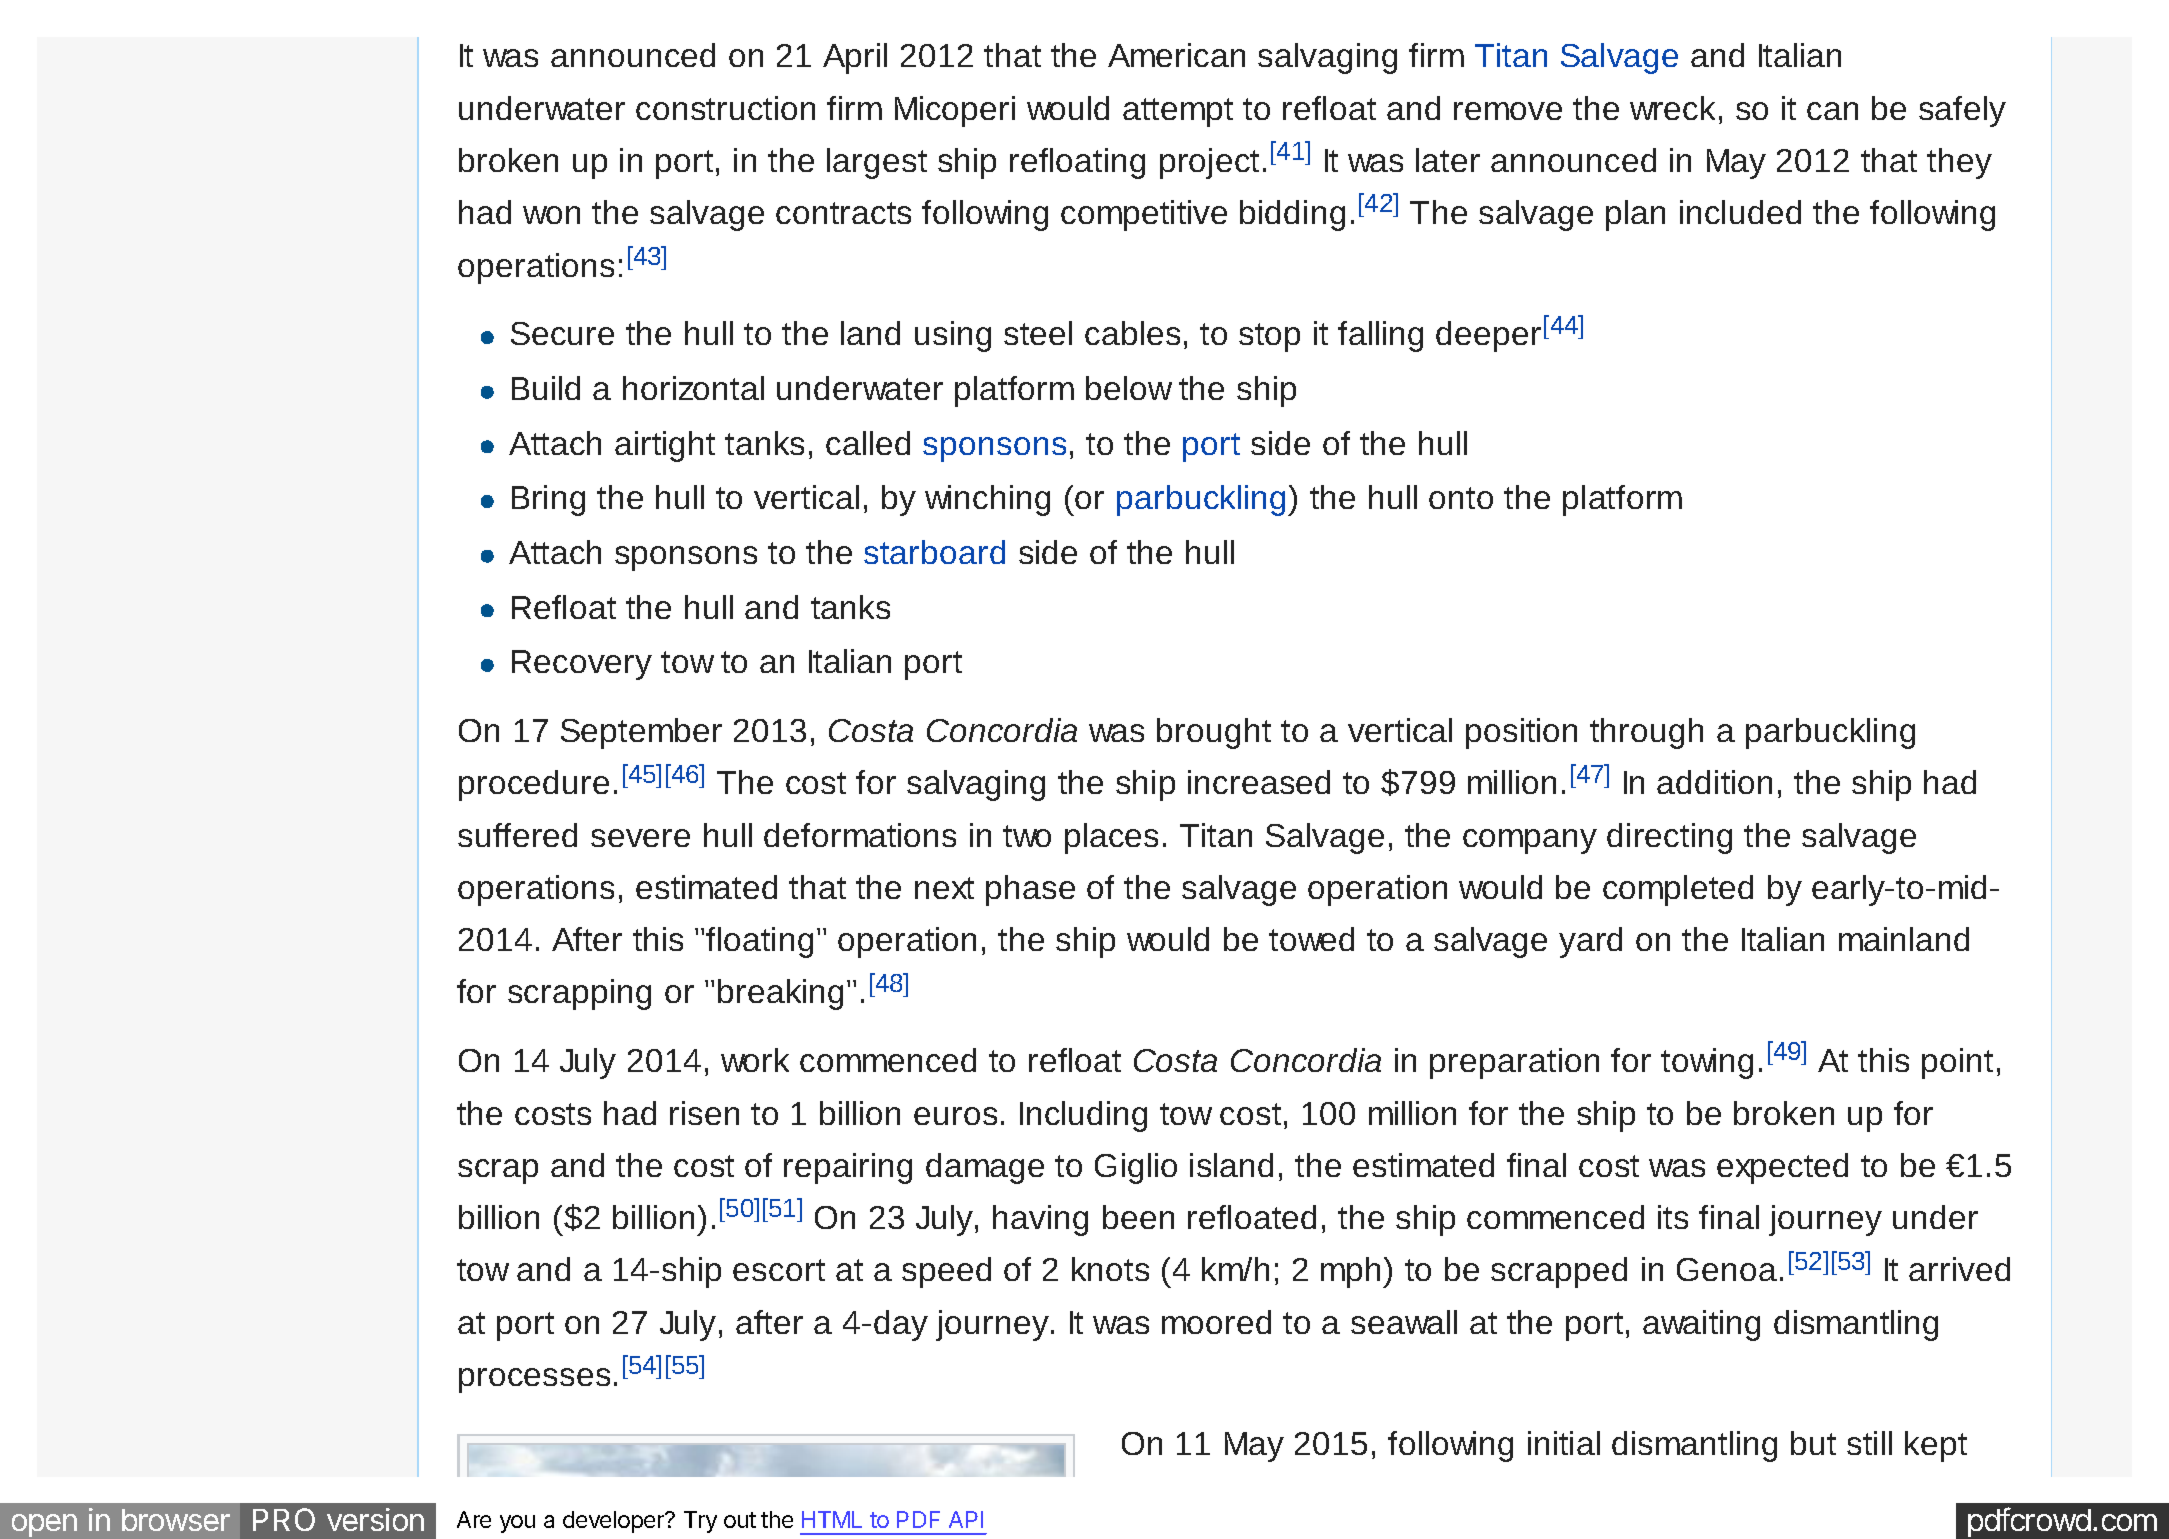  What do you see at coordinates (1178, 112) in the screenshot?
I see `attempt` at bounding box center [1178, 112].
